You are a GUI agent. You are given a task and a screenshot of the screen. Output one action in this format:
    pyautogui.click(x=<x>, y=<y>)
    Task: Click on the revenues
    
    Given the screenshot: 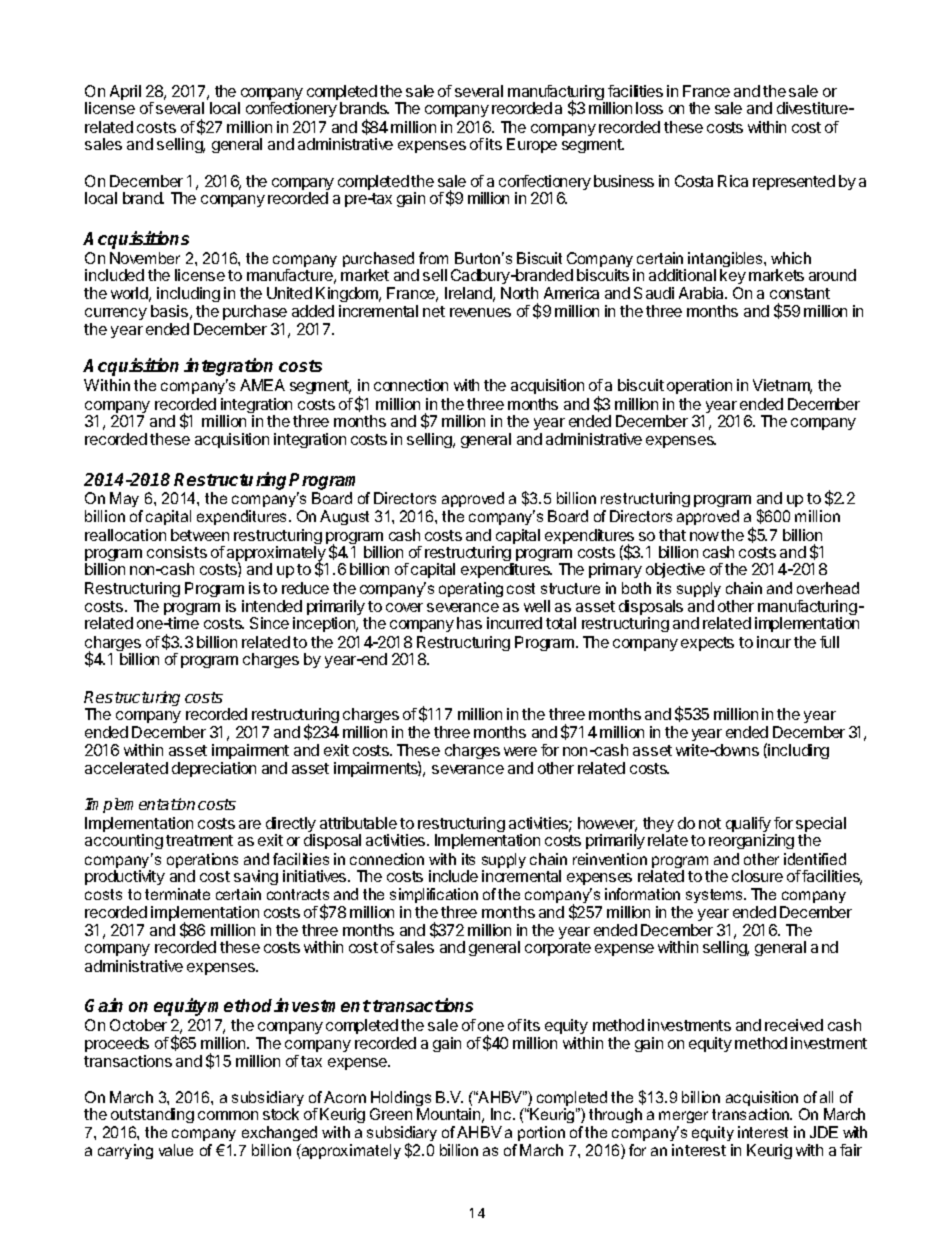 What is the action you would take?
    pyautogui.click(x=480, y=312)
